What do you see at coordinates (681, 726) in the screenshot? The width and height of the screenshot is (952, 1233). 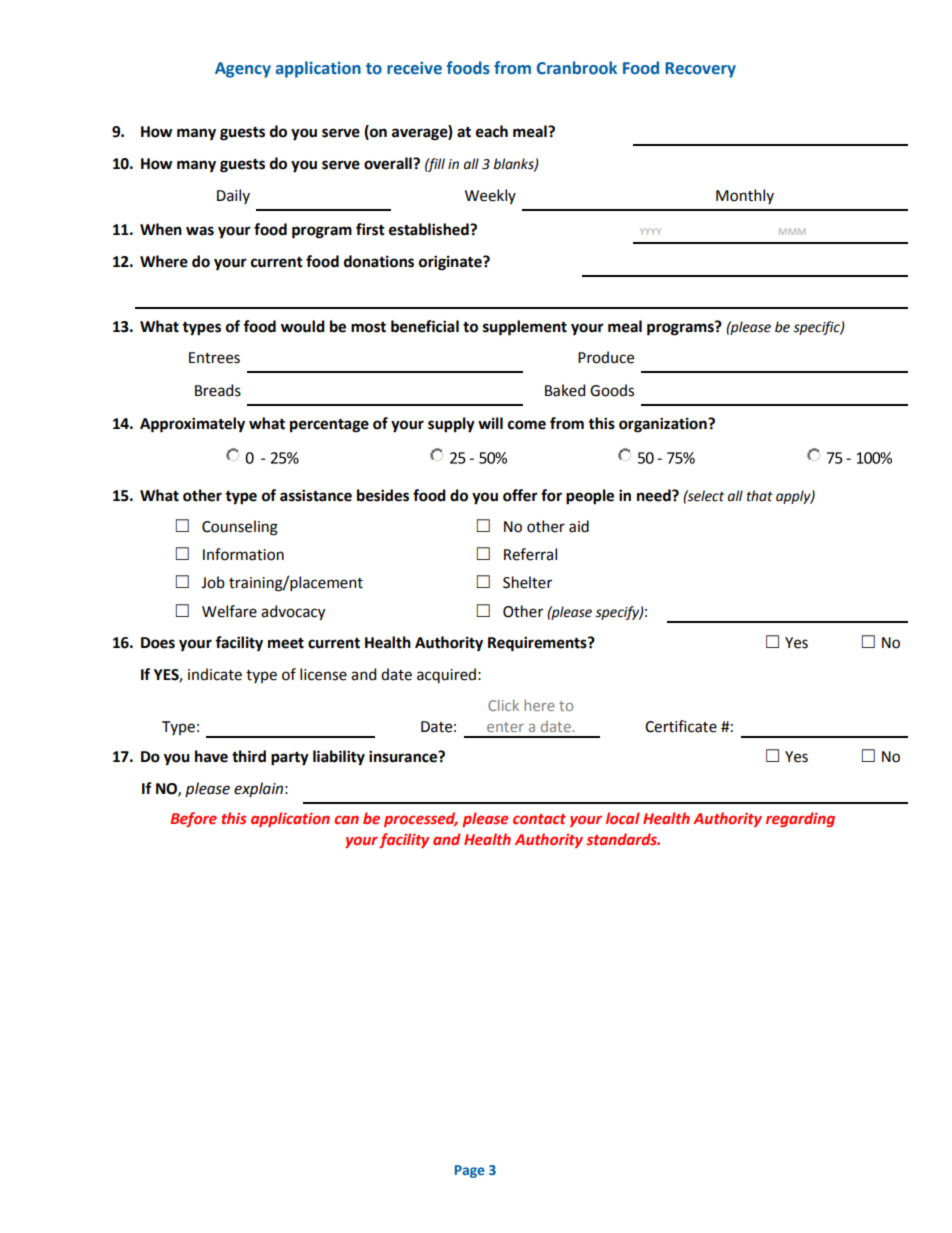 I see `Certificate` at bounding box center [681, 726].
